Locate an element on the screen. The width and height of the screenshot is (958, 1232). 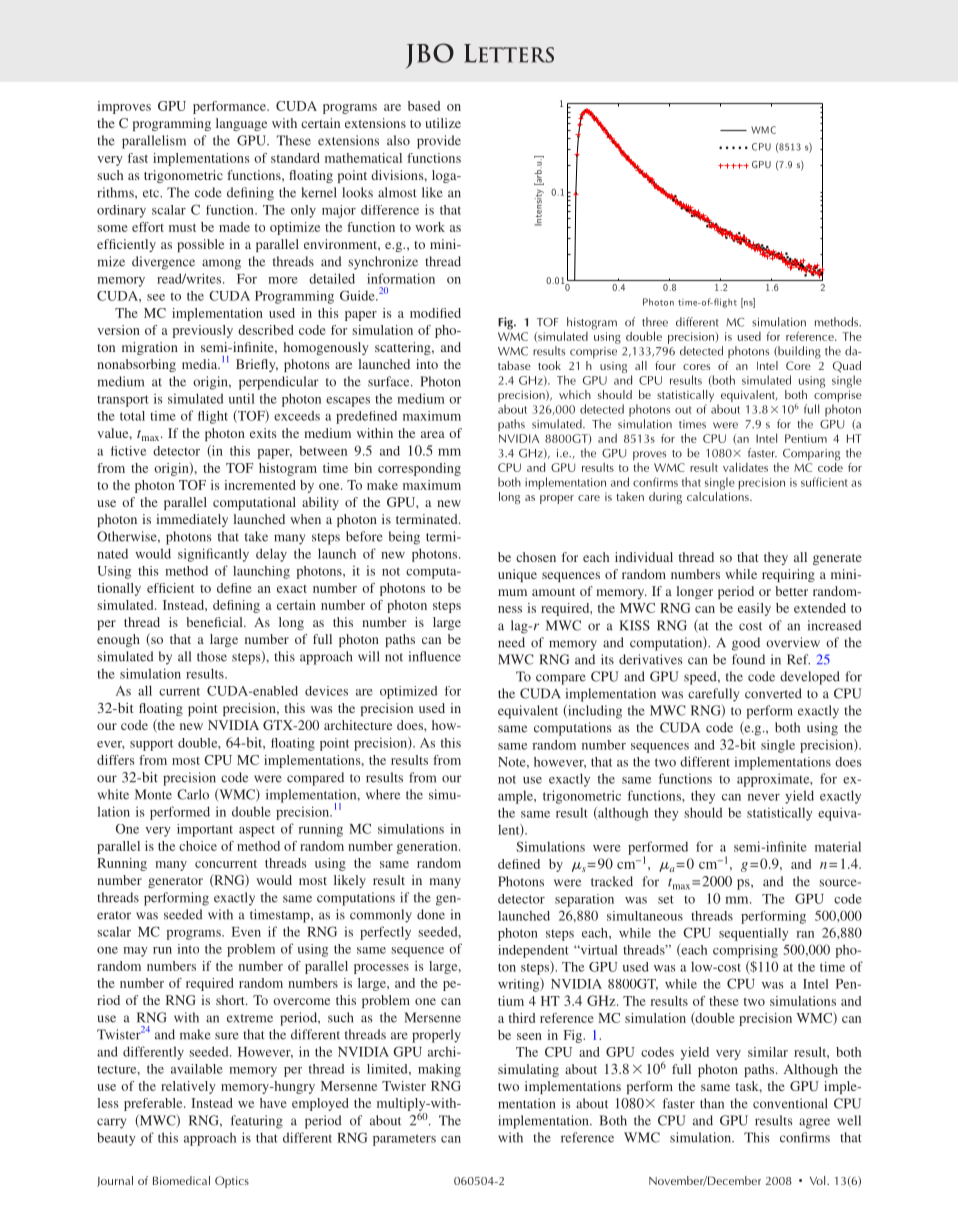
parameters is located at coordinates (404, 1140).
